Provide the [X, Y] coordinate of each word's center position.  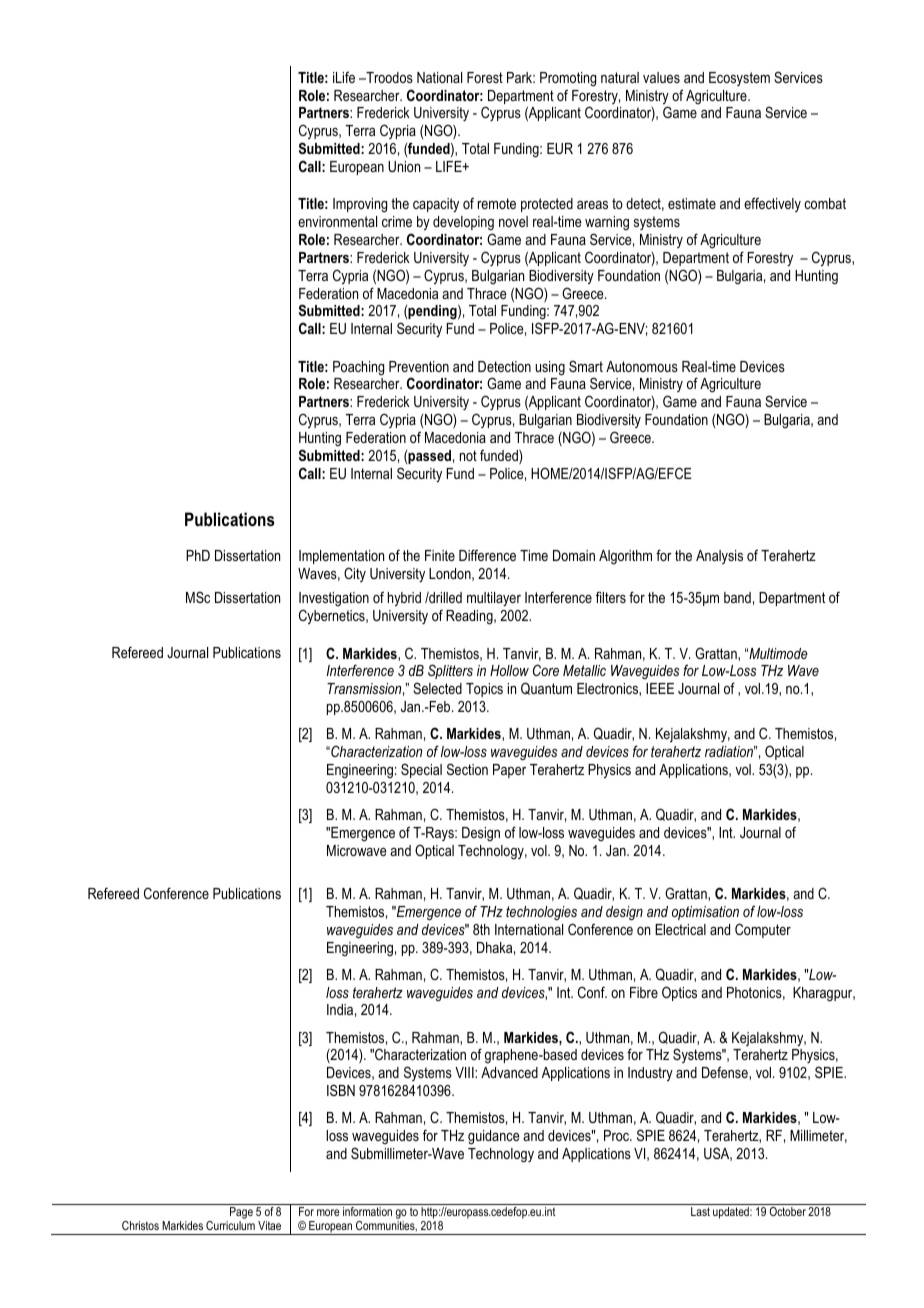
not [468, 455]
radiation [730, 751]
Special [421, 770]
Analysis [719, 557]
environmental [337, 221]
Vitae [269, 1225]
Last [700, 1211]
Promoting [568, 79]
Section [467, 769]
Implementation [341, 559]
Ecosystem [739, 79]
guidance [494, 1137]
